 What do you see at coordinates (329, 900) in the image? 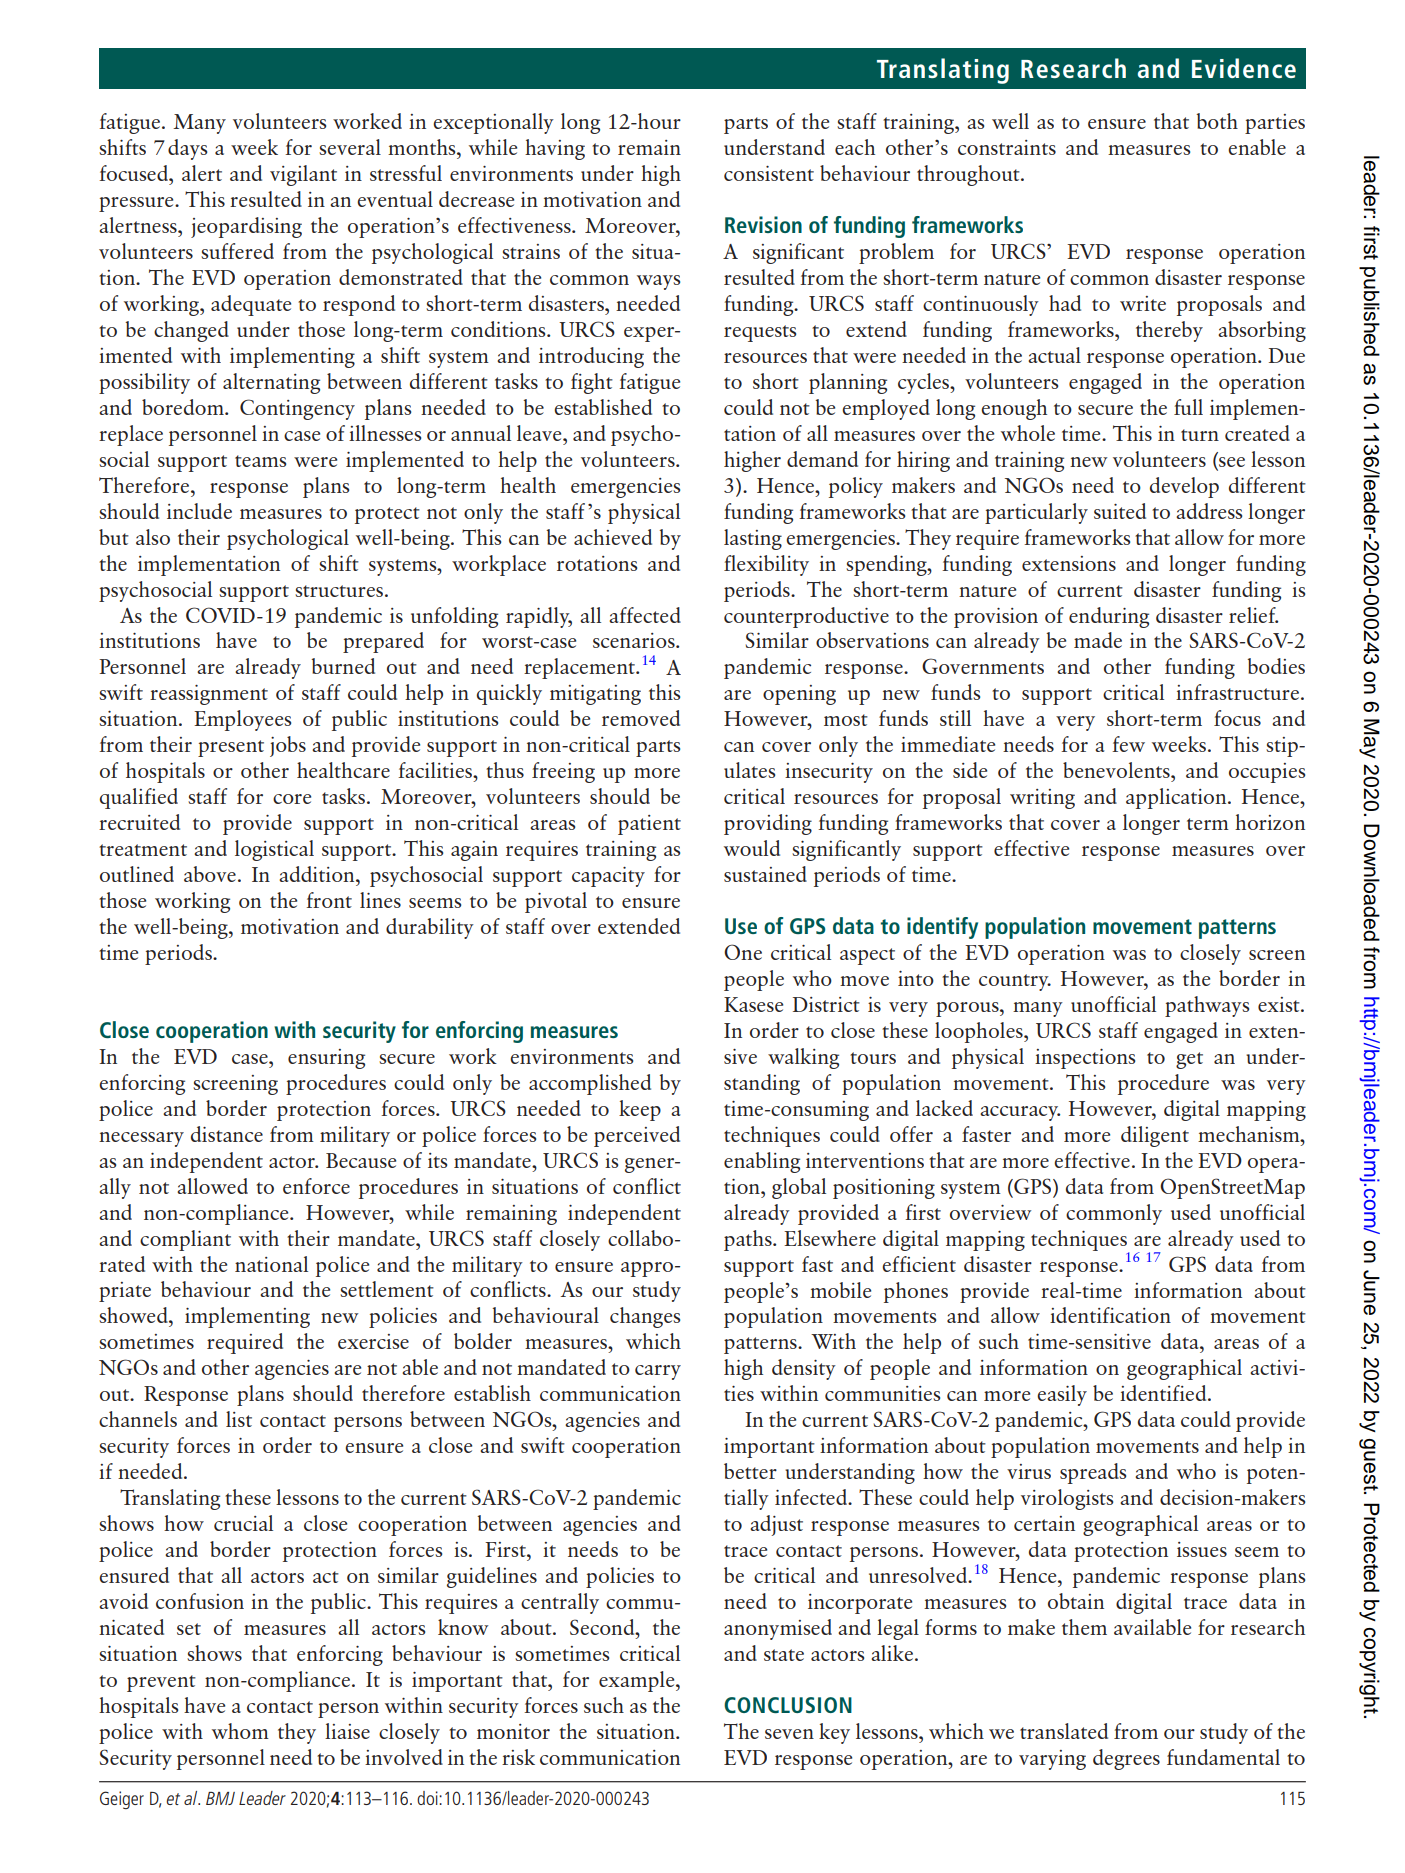
I see `front` at bounding box center [329, 900].
